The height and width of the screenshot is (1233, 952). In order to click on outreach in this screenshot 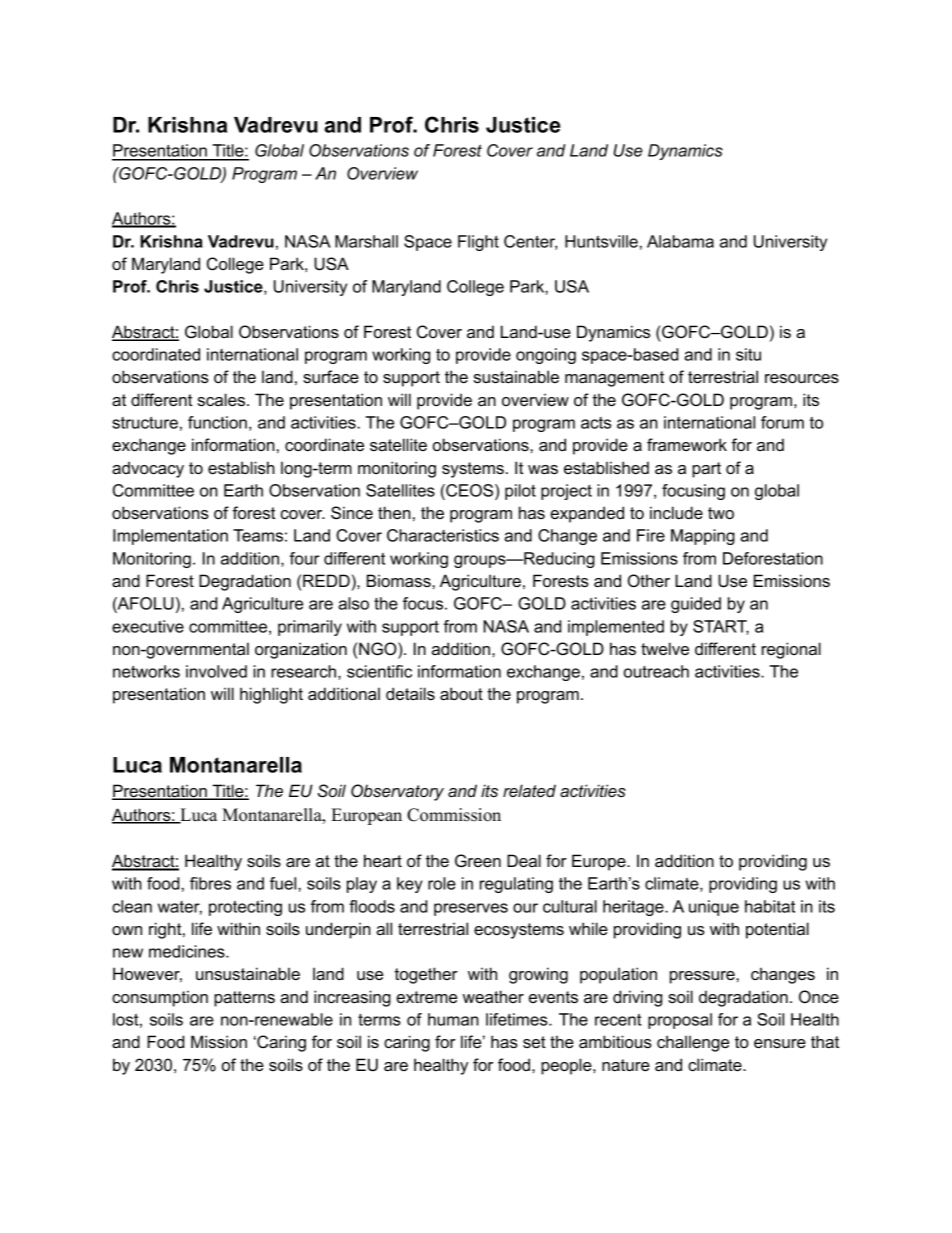, I will do `click(656, 671)`.
